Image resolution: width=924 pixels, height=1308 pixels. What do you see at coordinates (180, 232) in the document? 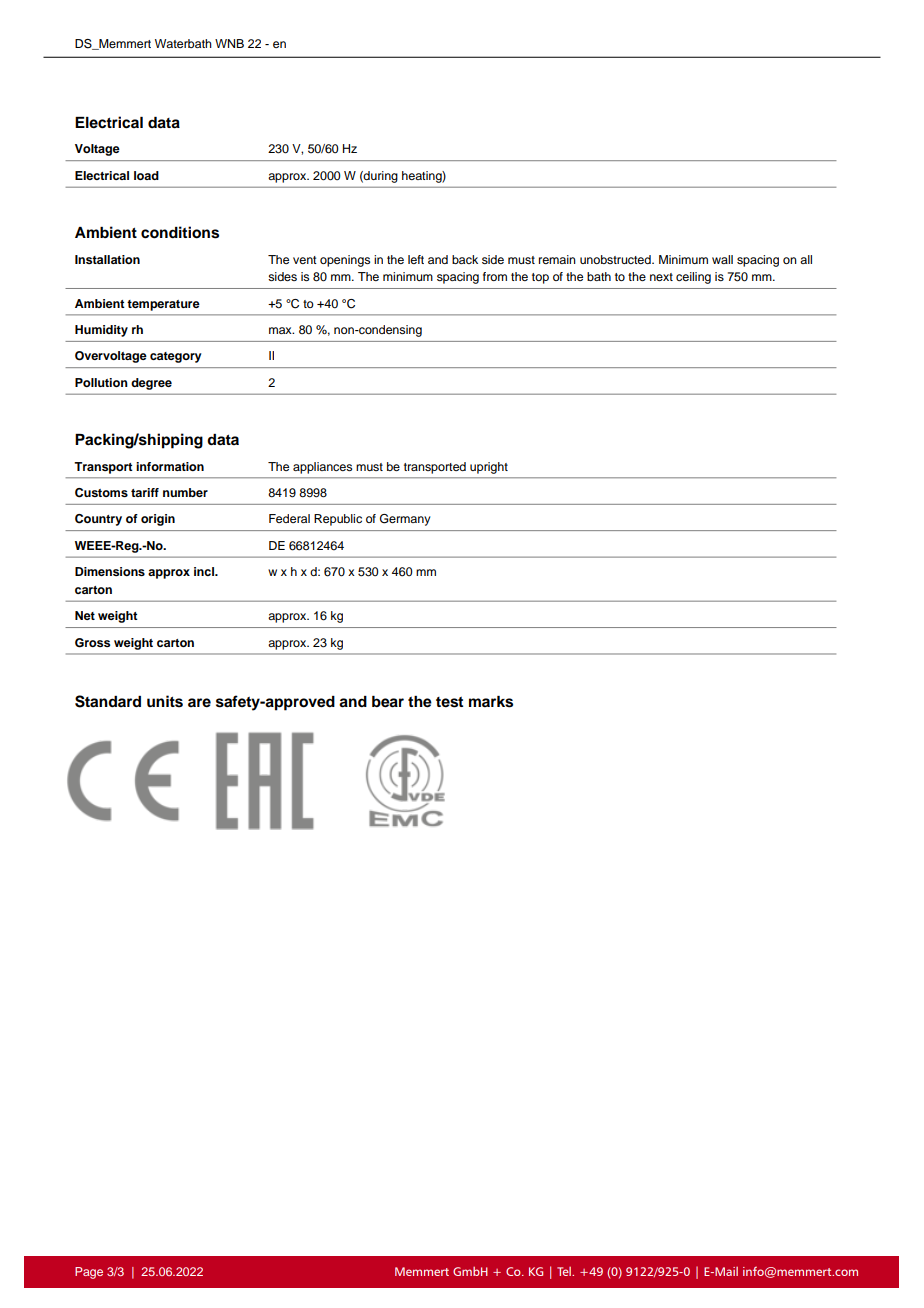
I see `conditions` at bounding box center [180, 232].
